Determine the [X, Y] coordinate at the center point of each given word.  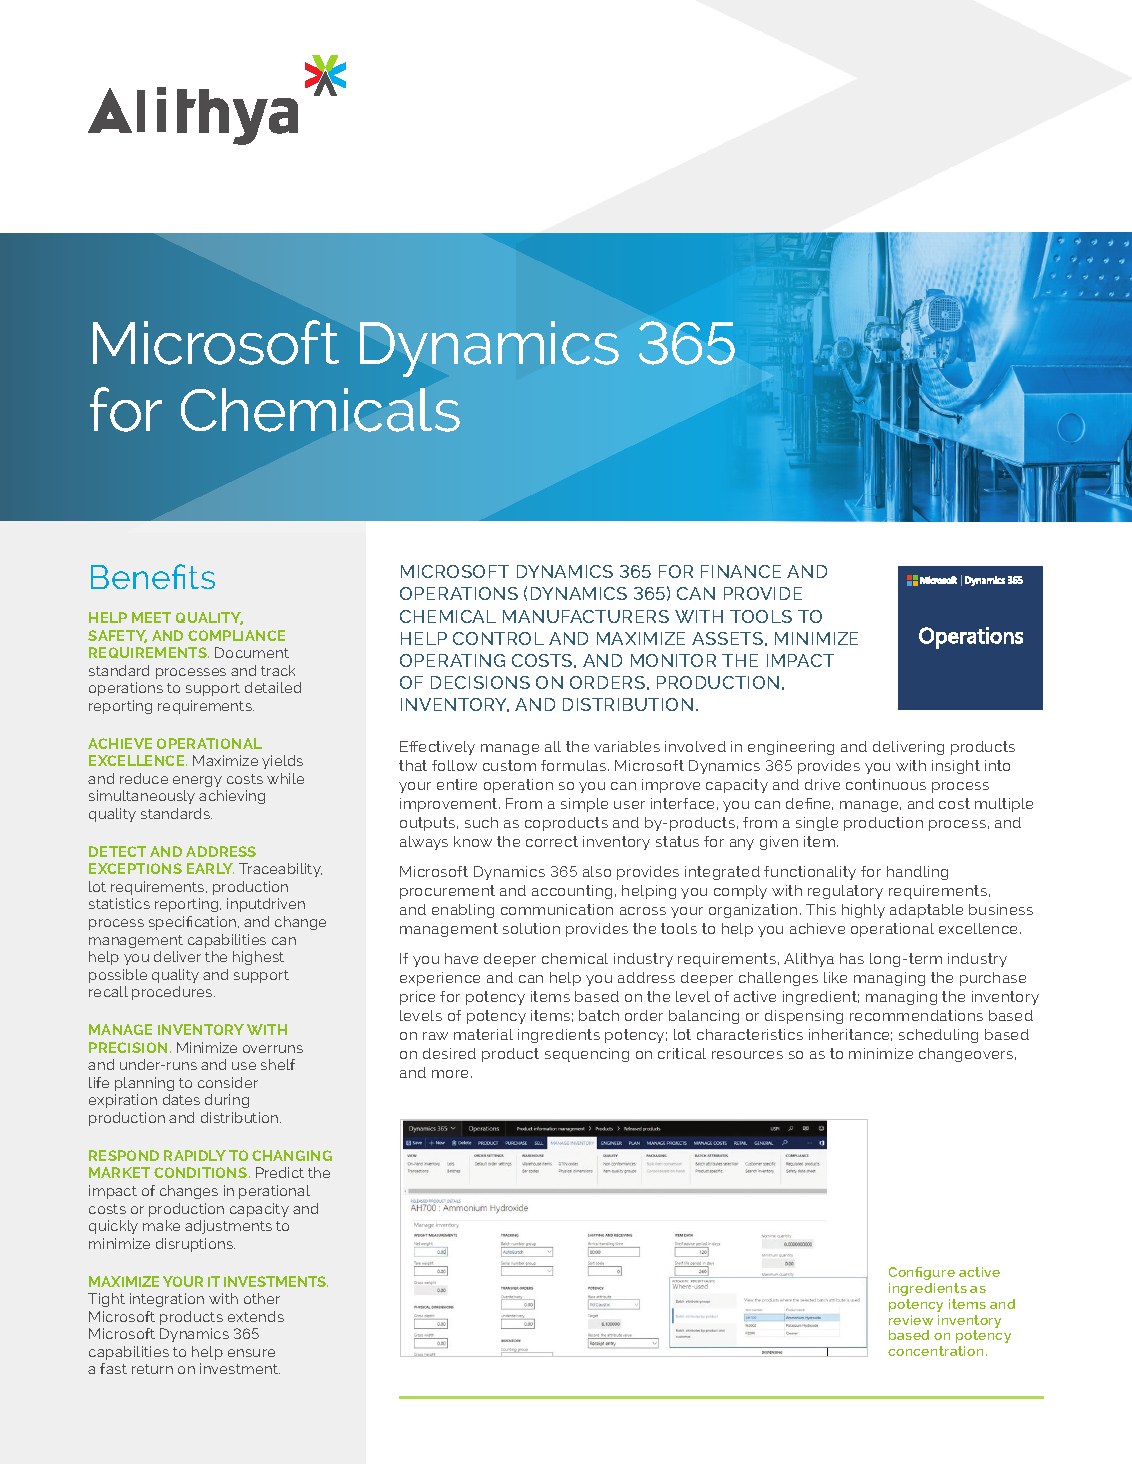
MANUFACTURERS [586, 616]
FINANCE [741, 571]
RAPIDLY [195, 1155]
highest [258, 958]
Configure [922, 1273]
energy [197, 781]
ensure [251, 1353]
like [835, 977]
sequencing [587, 1055]
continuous [886, 784]
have [461, 958]
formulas [575, 765]
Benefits [153, 576]
